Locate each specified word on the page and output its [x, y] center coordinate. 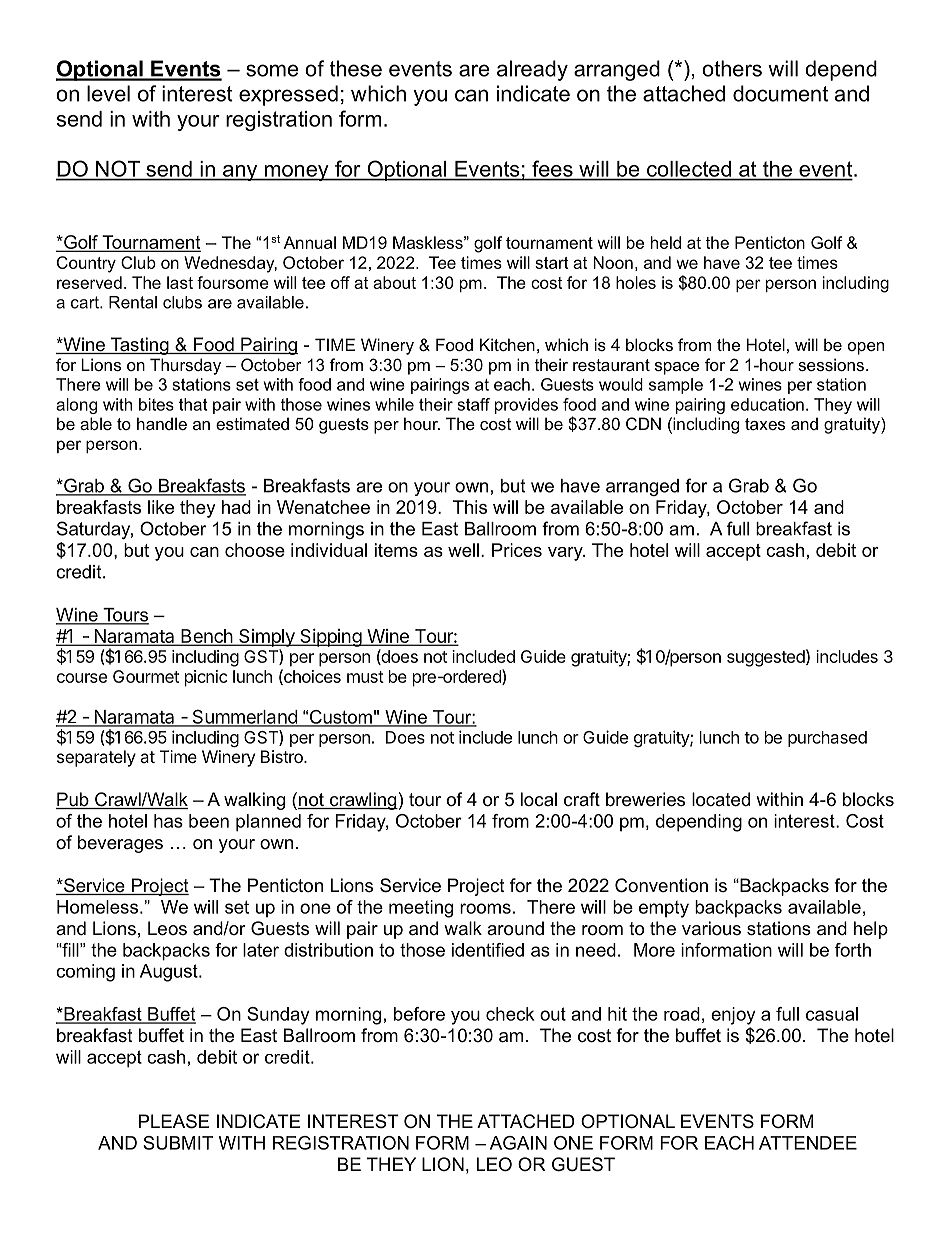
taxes [765, 424]
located [721, 799]
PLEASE [174, 1121]
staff [473, 404]
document [780, 93]
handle [162, 423]
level [108, 93]
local [539, 799]
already [532, 70]
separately [96, 758]
